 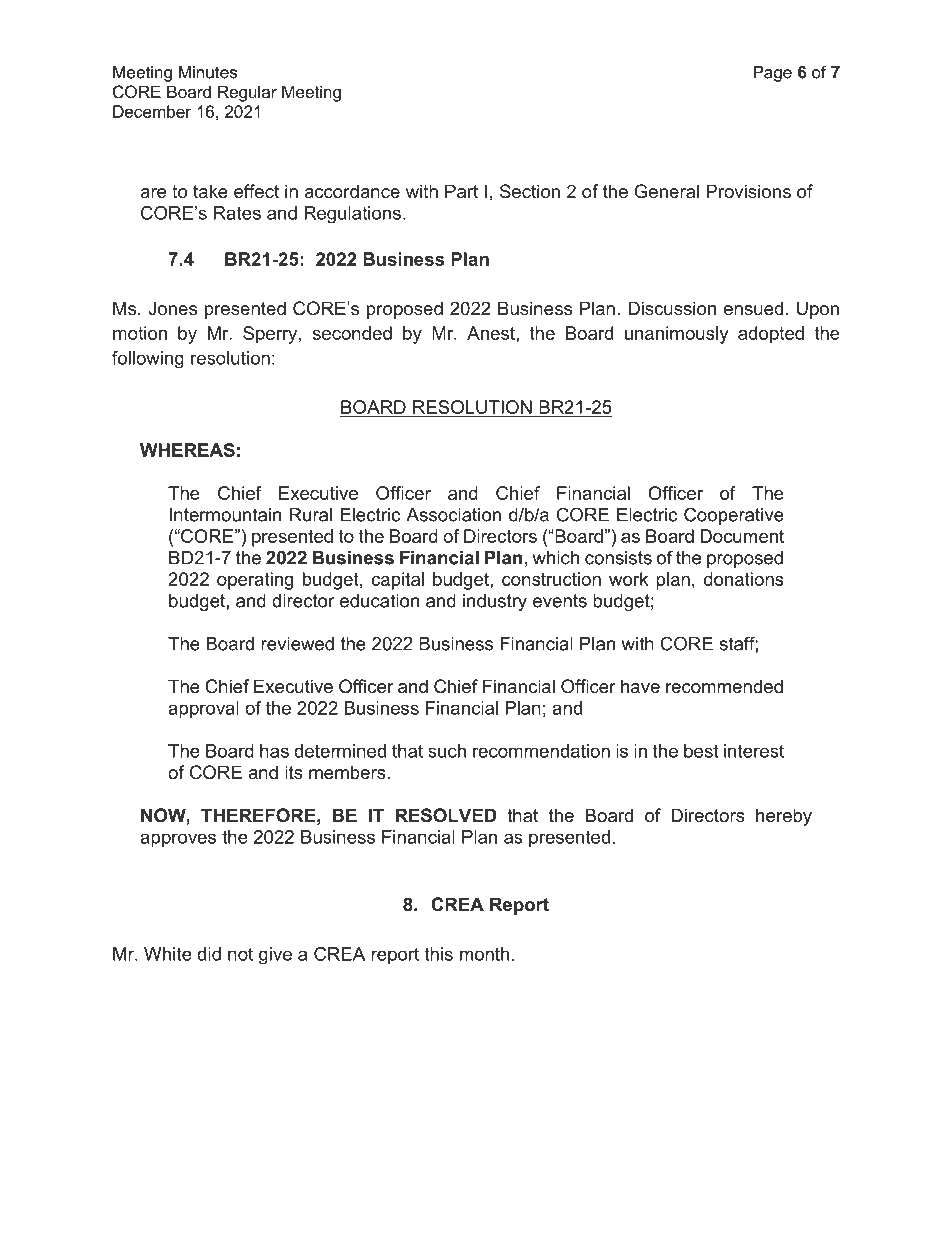 What do you see at coordinates (773, 74) in the page?
I see `Page` at bounding box center [773, 74].
